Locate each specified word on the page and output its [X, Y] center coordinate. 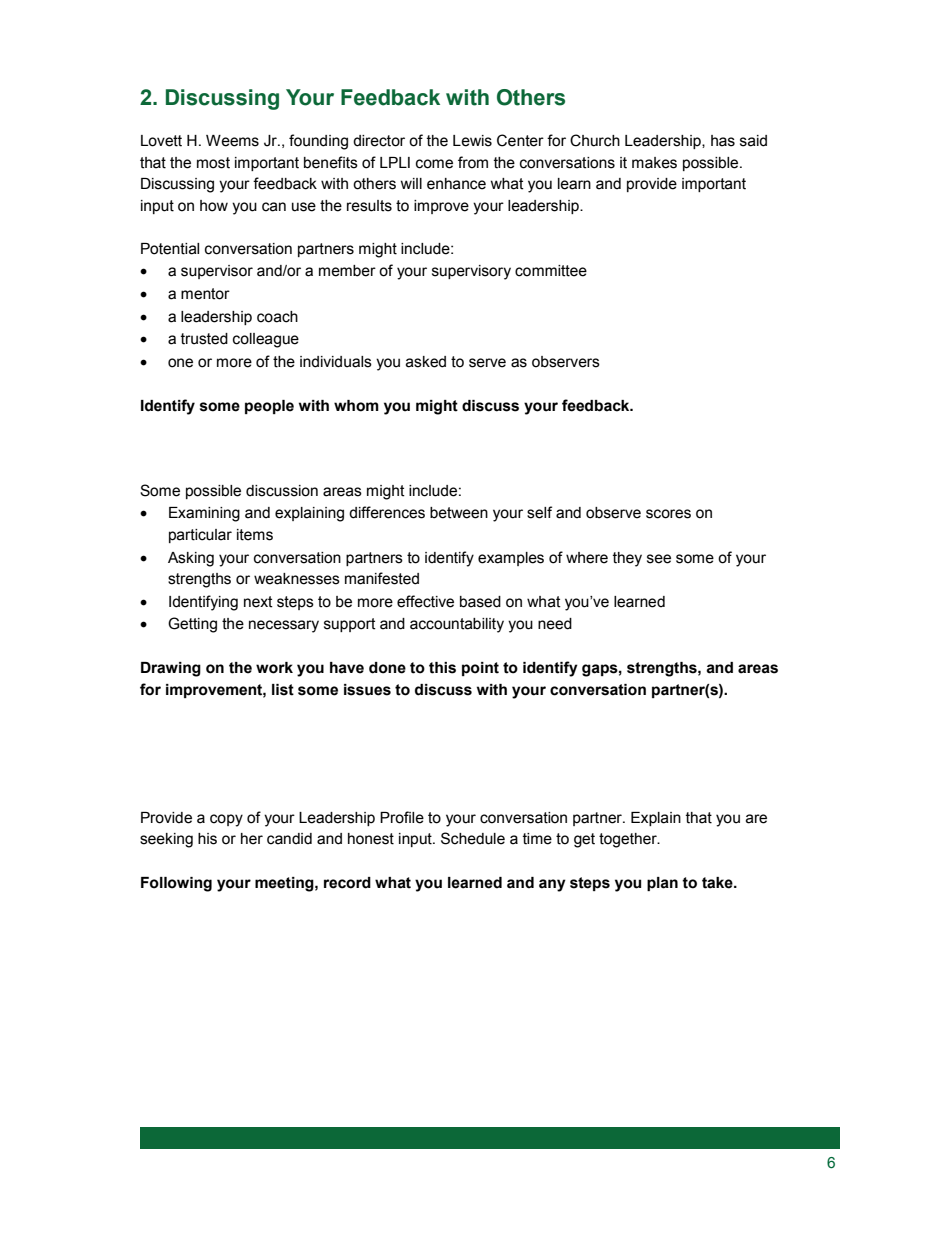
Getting [192, 625]
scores [668, 514]
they [627, 559]
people [269, 407]
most [213, 163]
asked [426, 362]
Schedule [473, 838]
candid [289, 839]
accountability [457, 625]
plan [662, 884]
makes [654, 163]
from [473, 162]
